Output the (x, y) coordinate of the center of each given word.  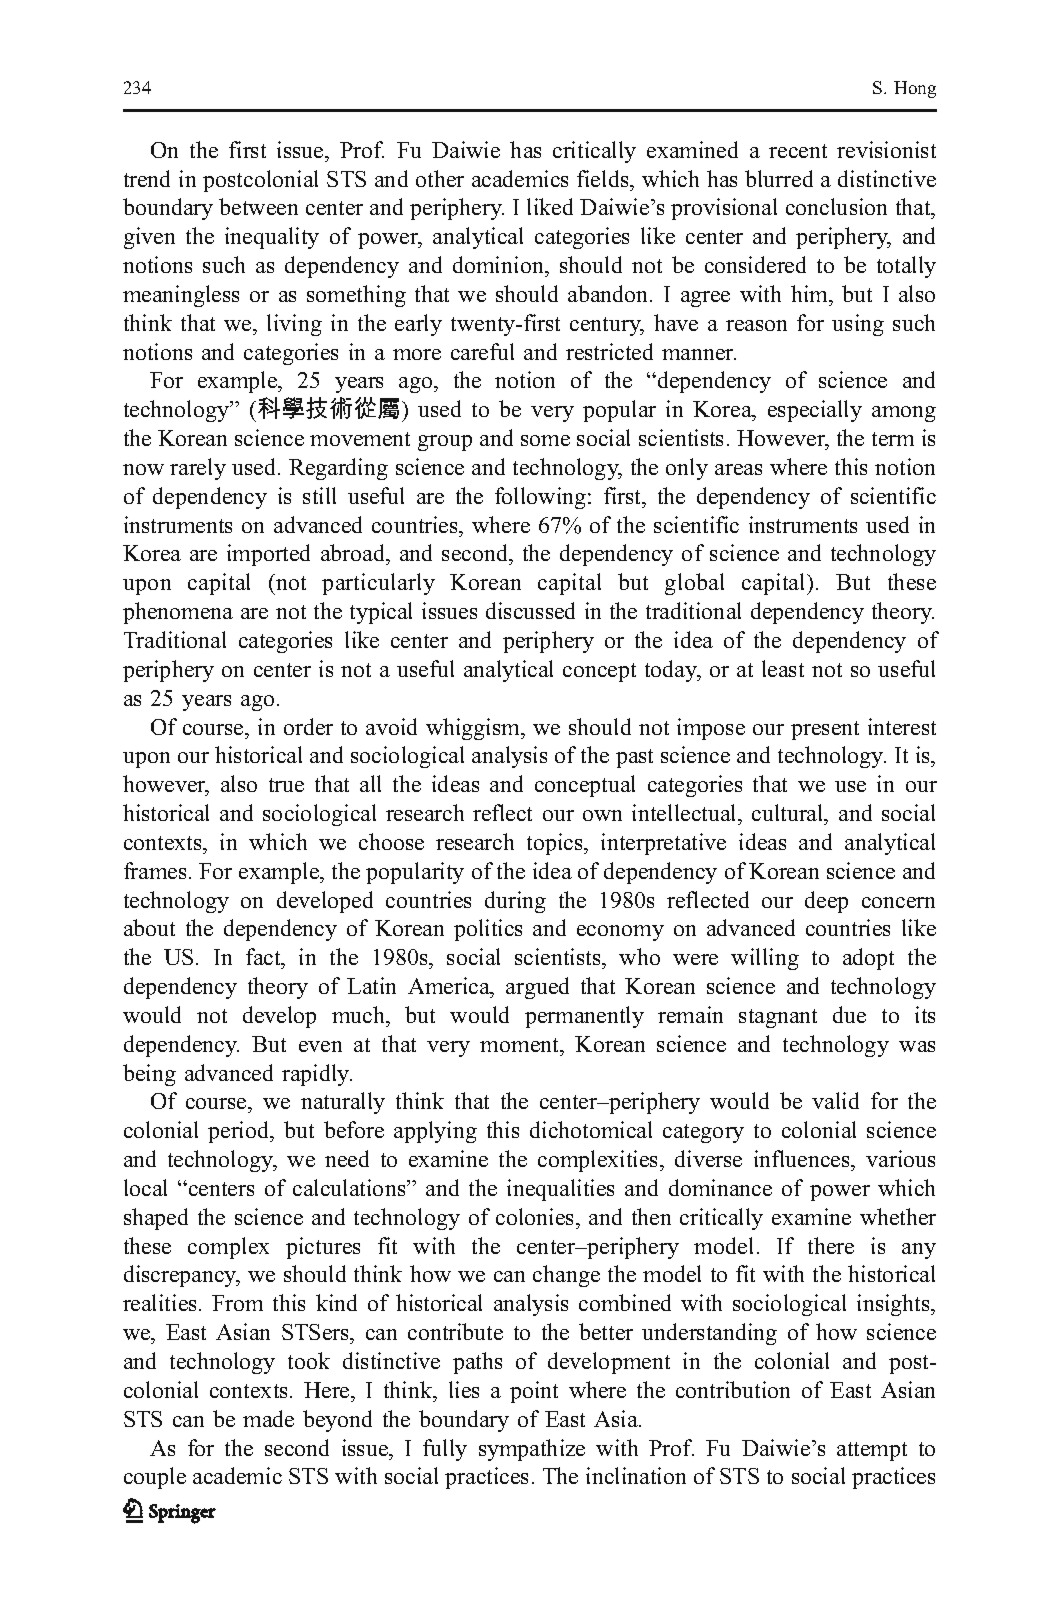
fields (604, 178)
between (258, 206)
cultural (789, 812)
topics (556, 844)
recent (798, 151)
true (286, 785)
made (268, 1418)
